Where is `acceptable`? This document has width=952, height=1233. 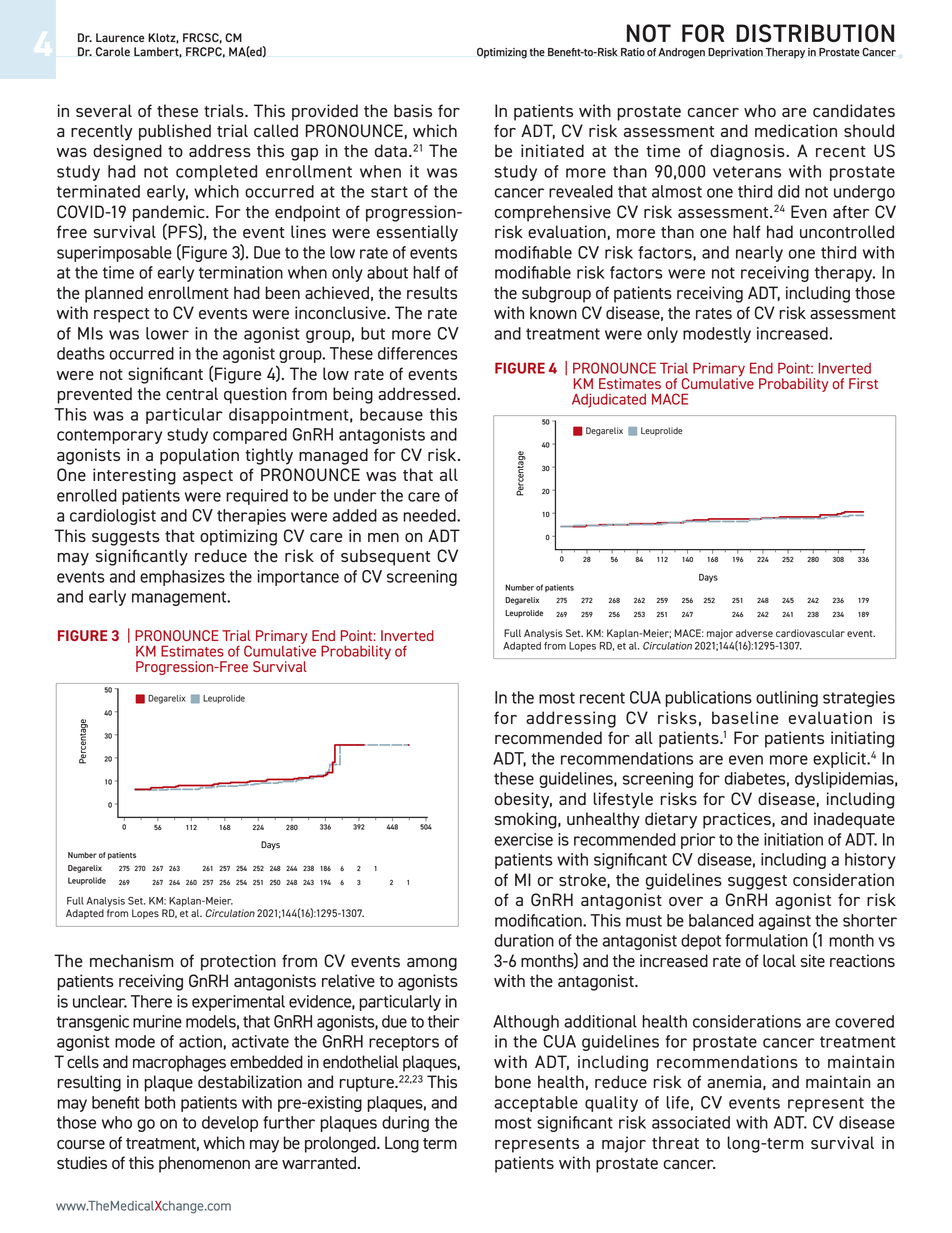
acceptable is located at coordinates (536, 1104).
